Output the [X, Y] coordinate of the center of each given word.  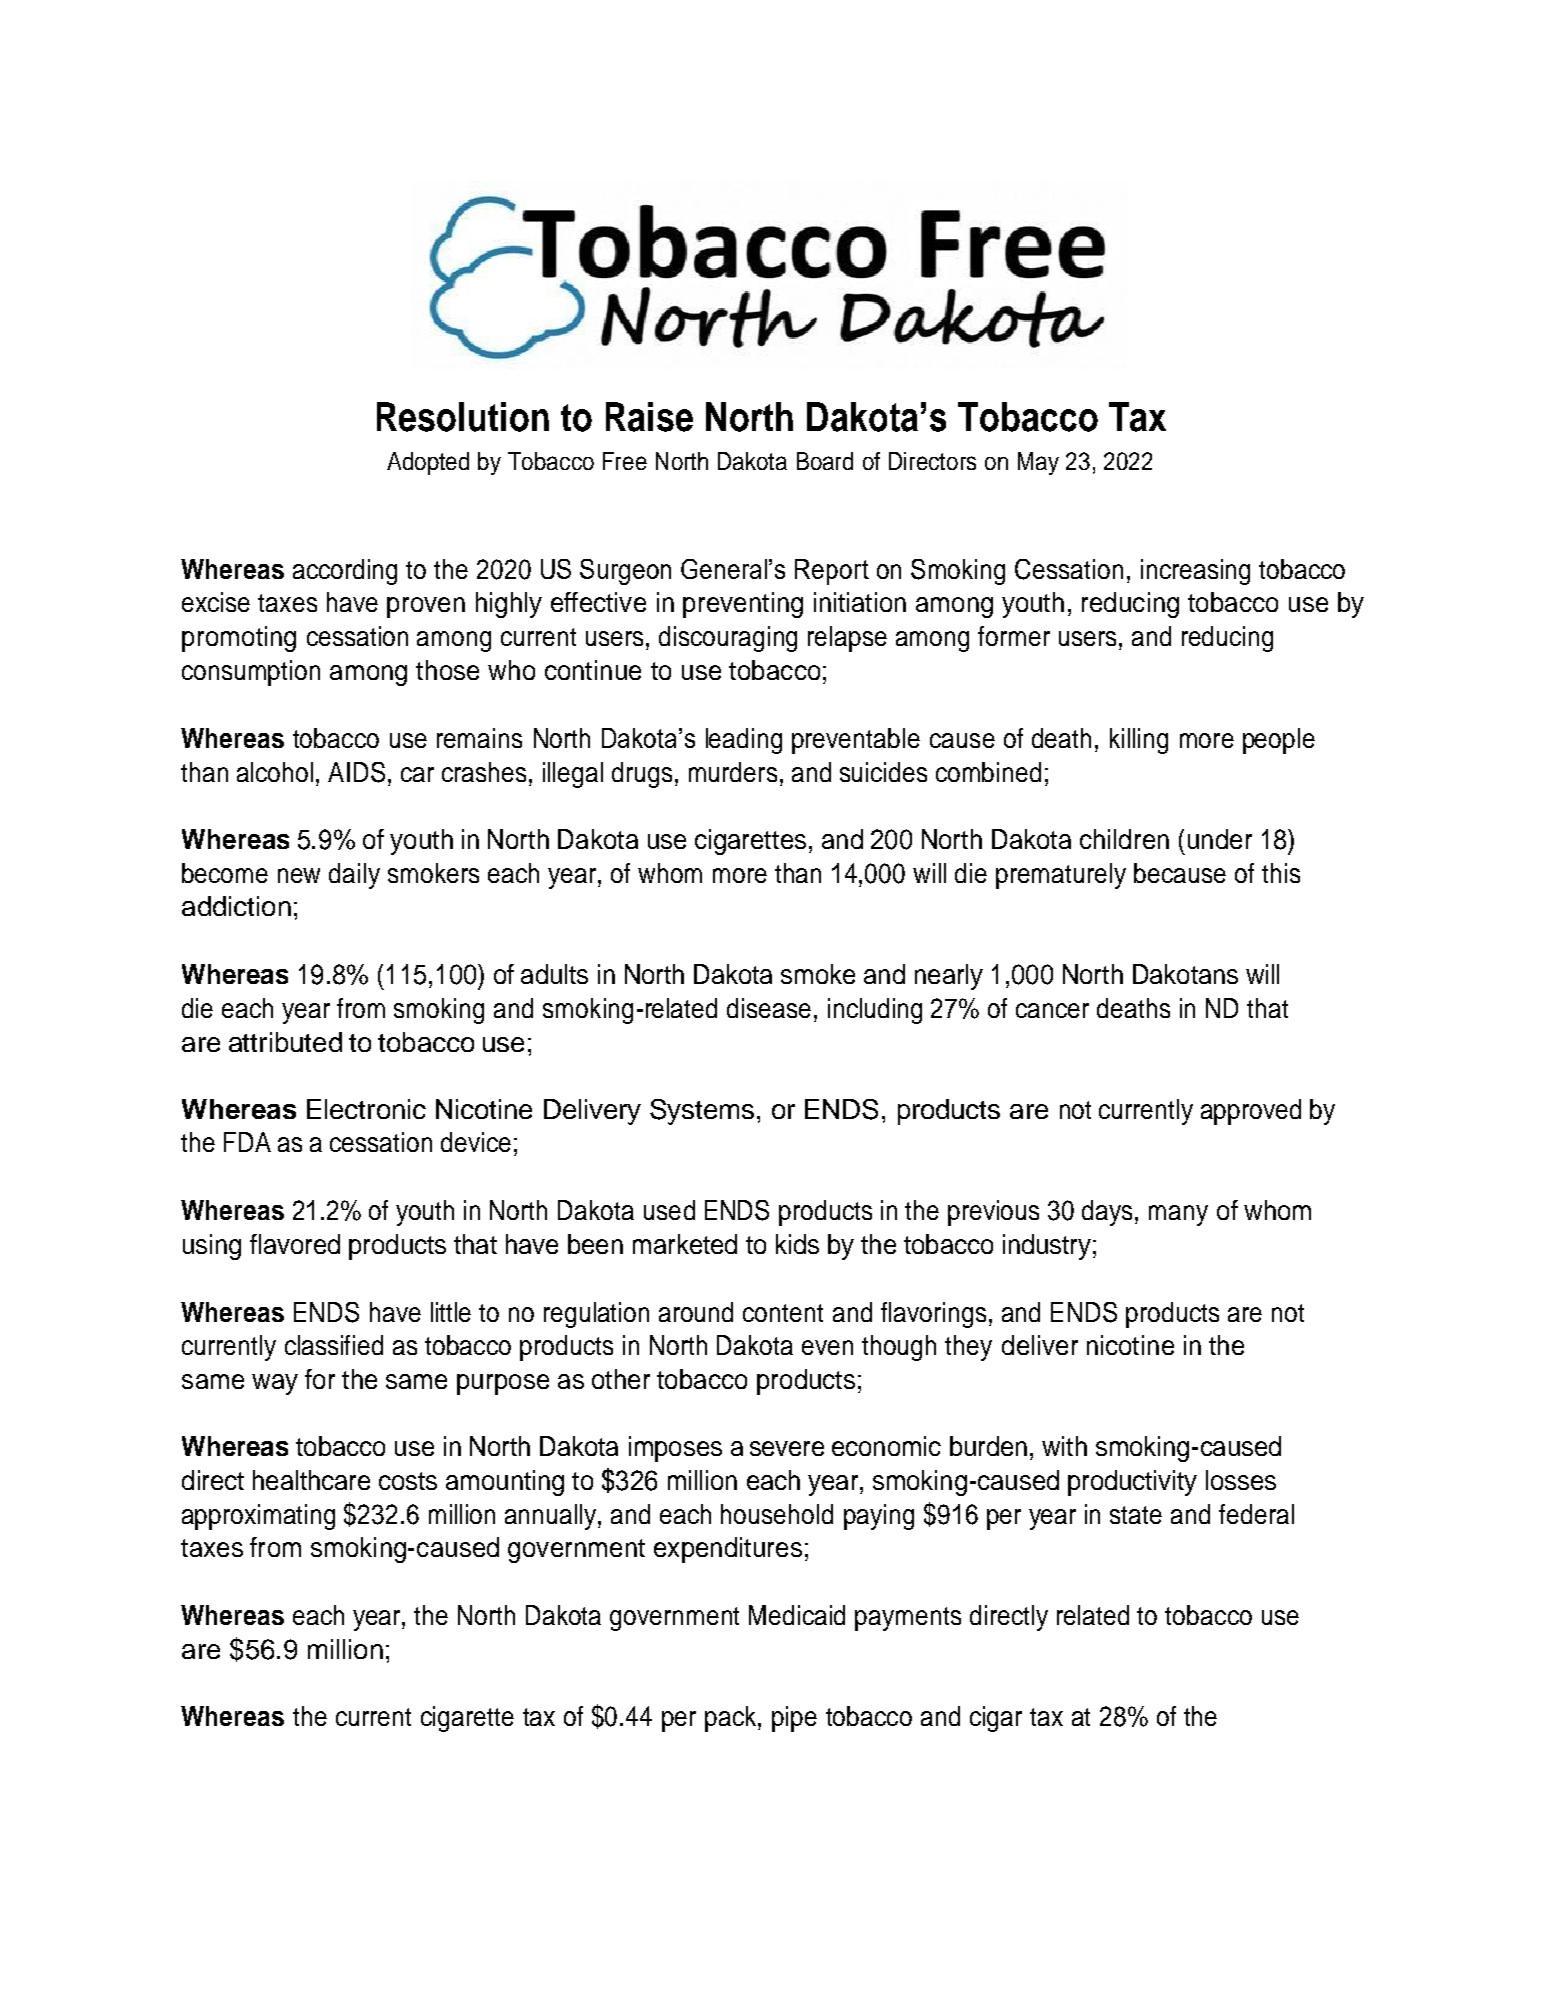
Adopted [428, 463]
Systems [702, 1112]
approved [1251, 1112]
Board [825, 461]
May [1038, 463]
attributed [285, 1042]
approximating [258, 1517]
